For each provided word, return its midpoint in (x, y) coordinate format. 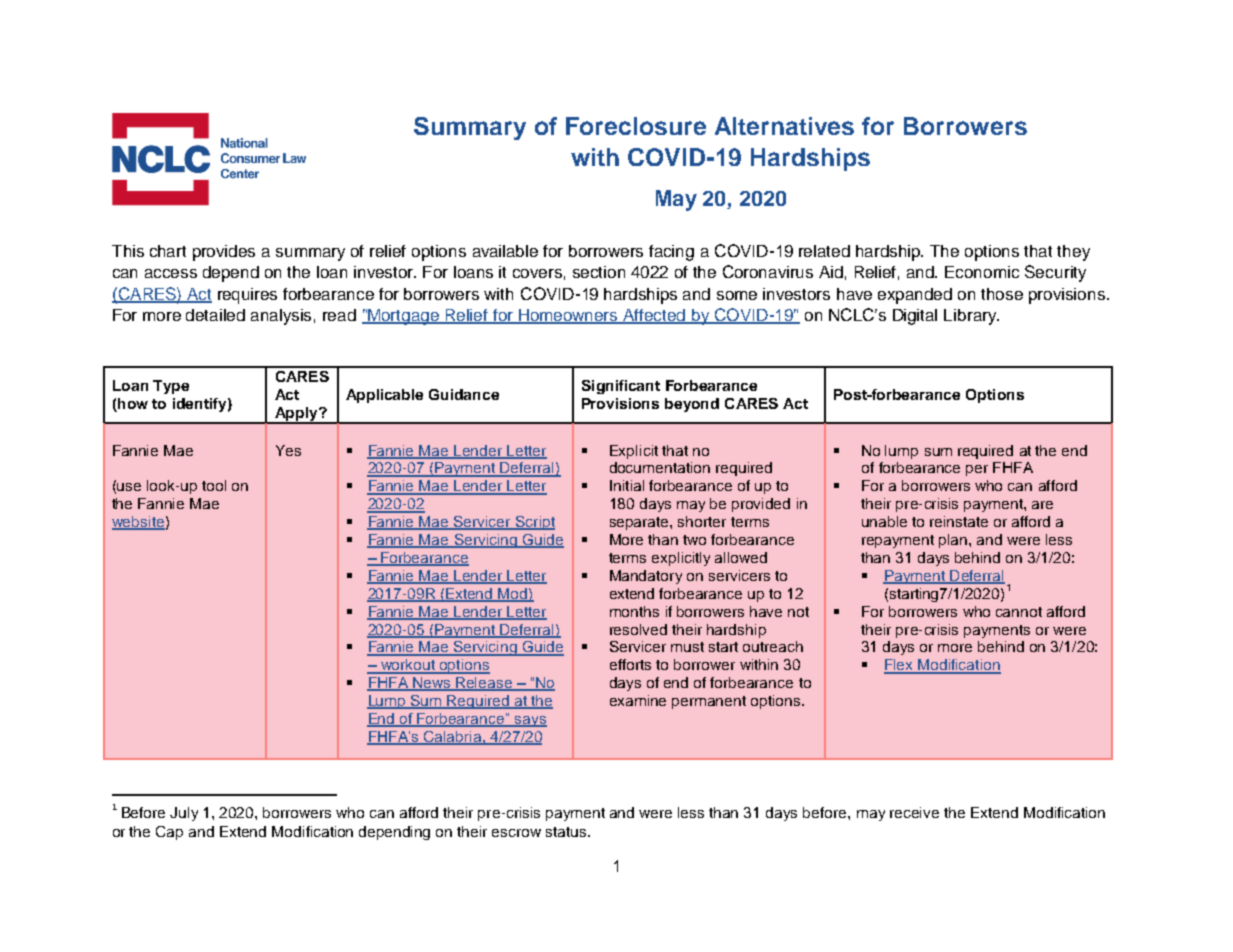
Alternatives (784, 126)
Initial (627, 485)
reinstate (959, 521)
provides (224, 253)
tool (214, 485)
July (184, 814)
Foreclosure (636, 126)
